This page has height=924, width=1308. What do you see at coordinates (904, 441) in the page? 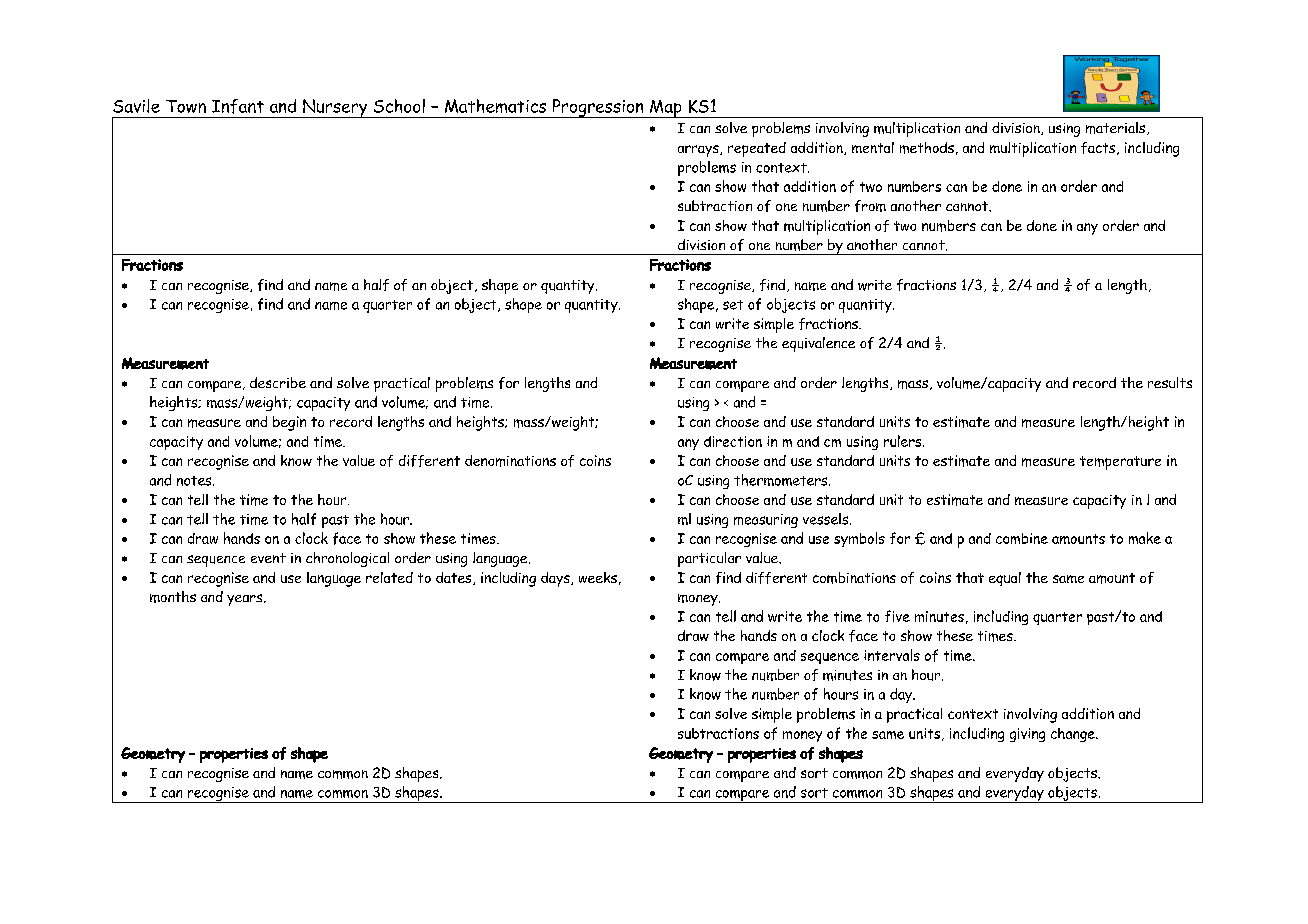
I see `rulers` at bounding box center [904, 441].
